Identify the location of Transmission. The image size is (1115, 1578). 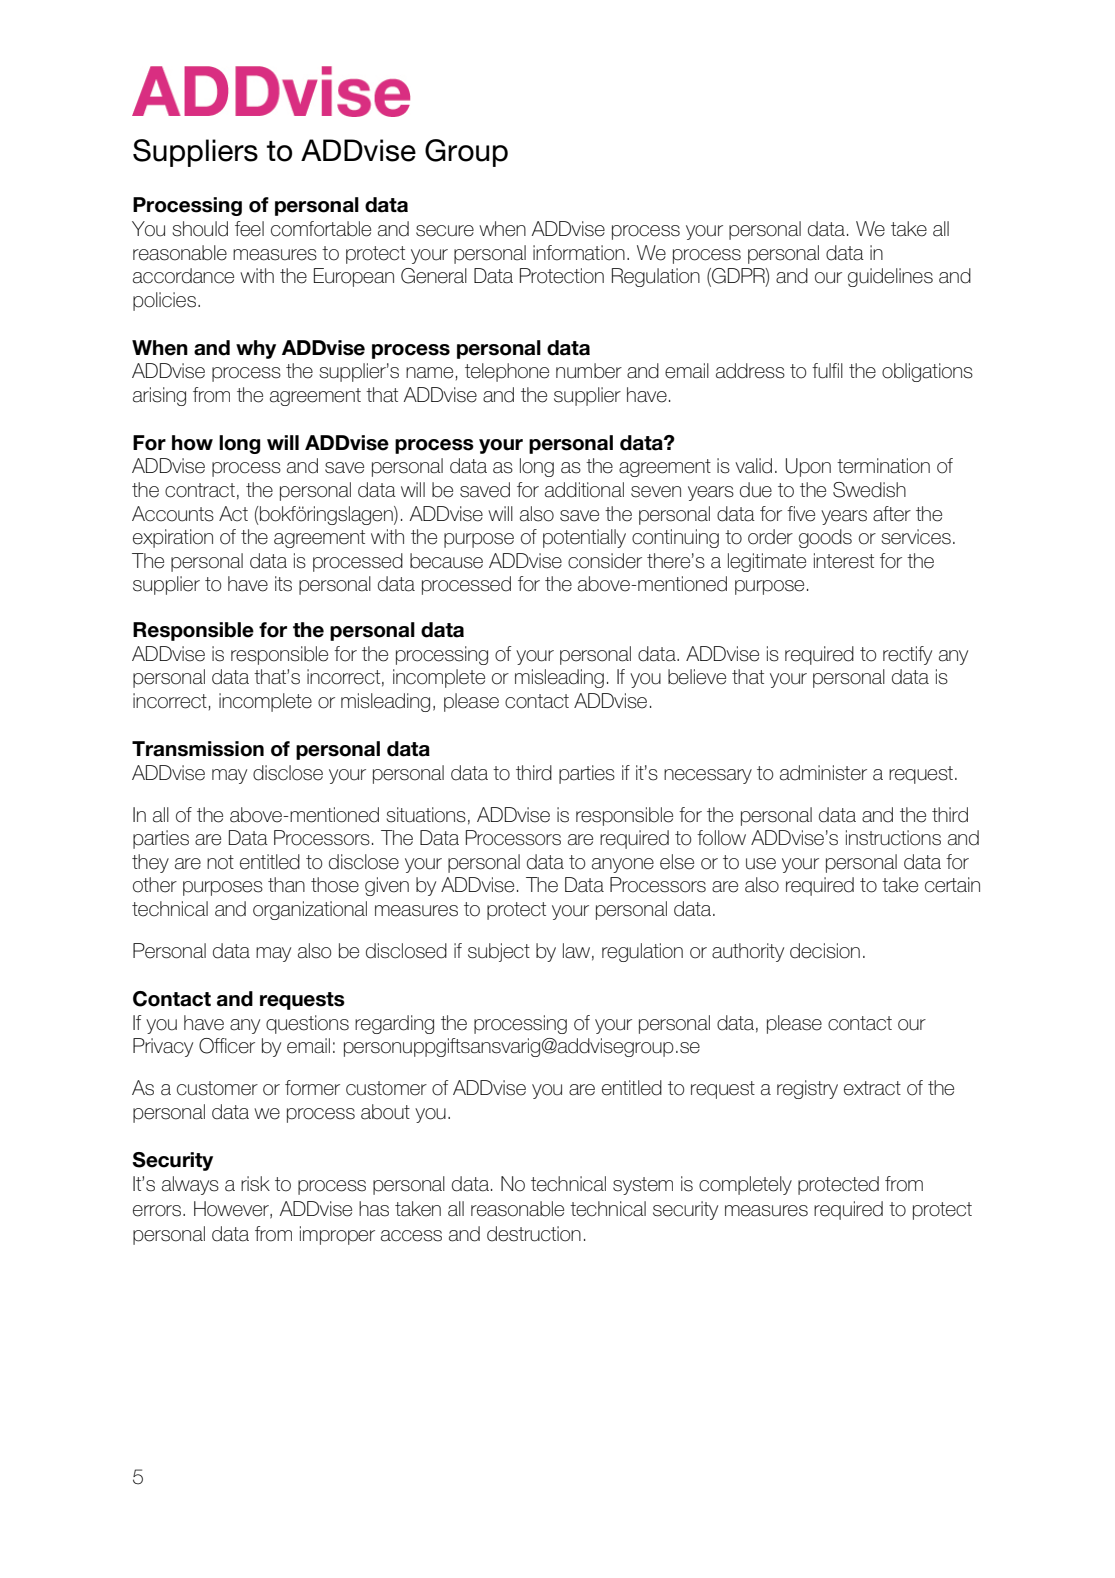
(198, 749).
